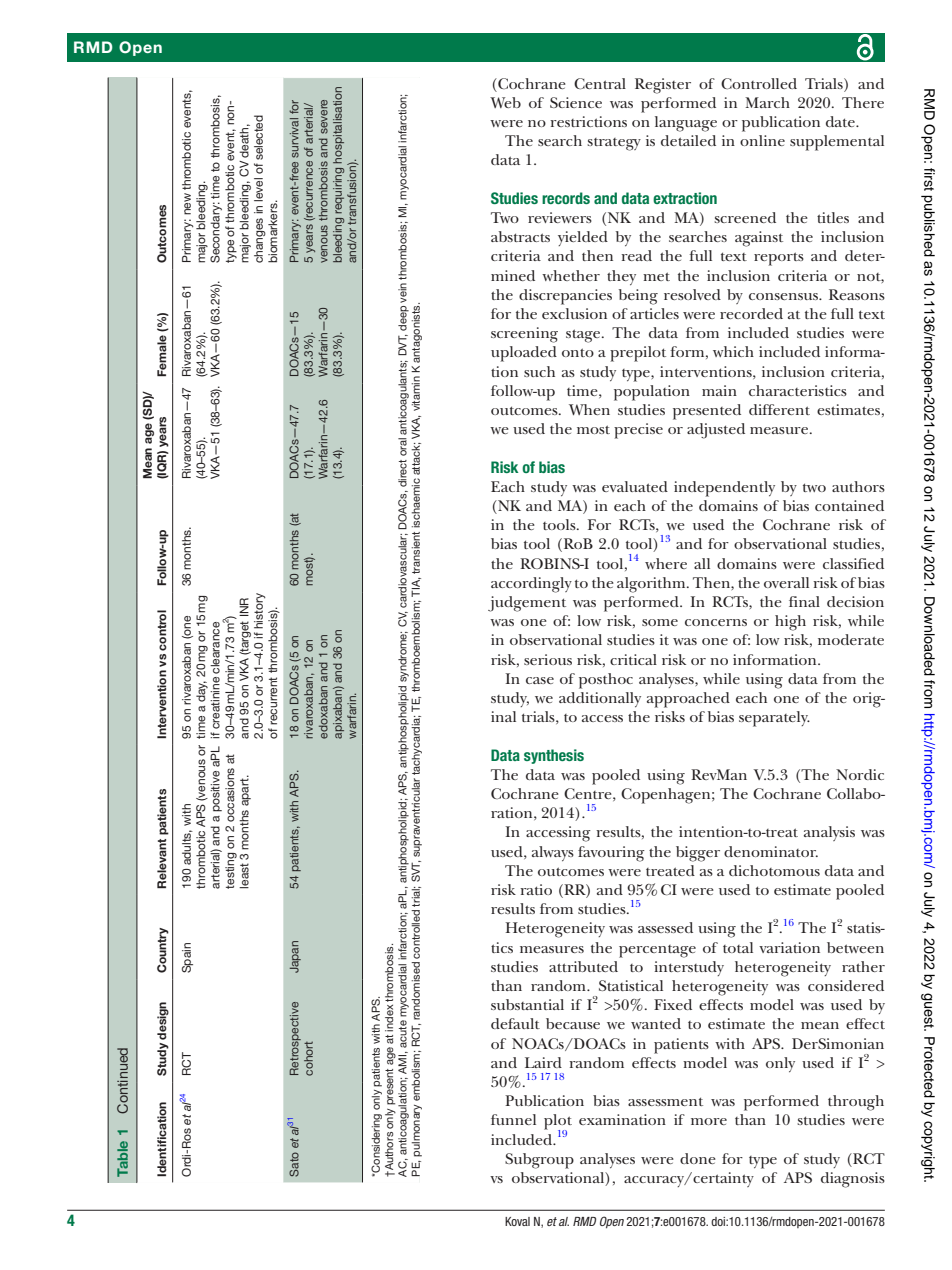 This page has width=952, height=1270. What do you see at coordinates (841, 121) in the page?
I see `date` at bounding box center [841, 121].
